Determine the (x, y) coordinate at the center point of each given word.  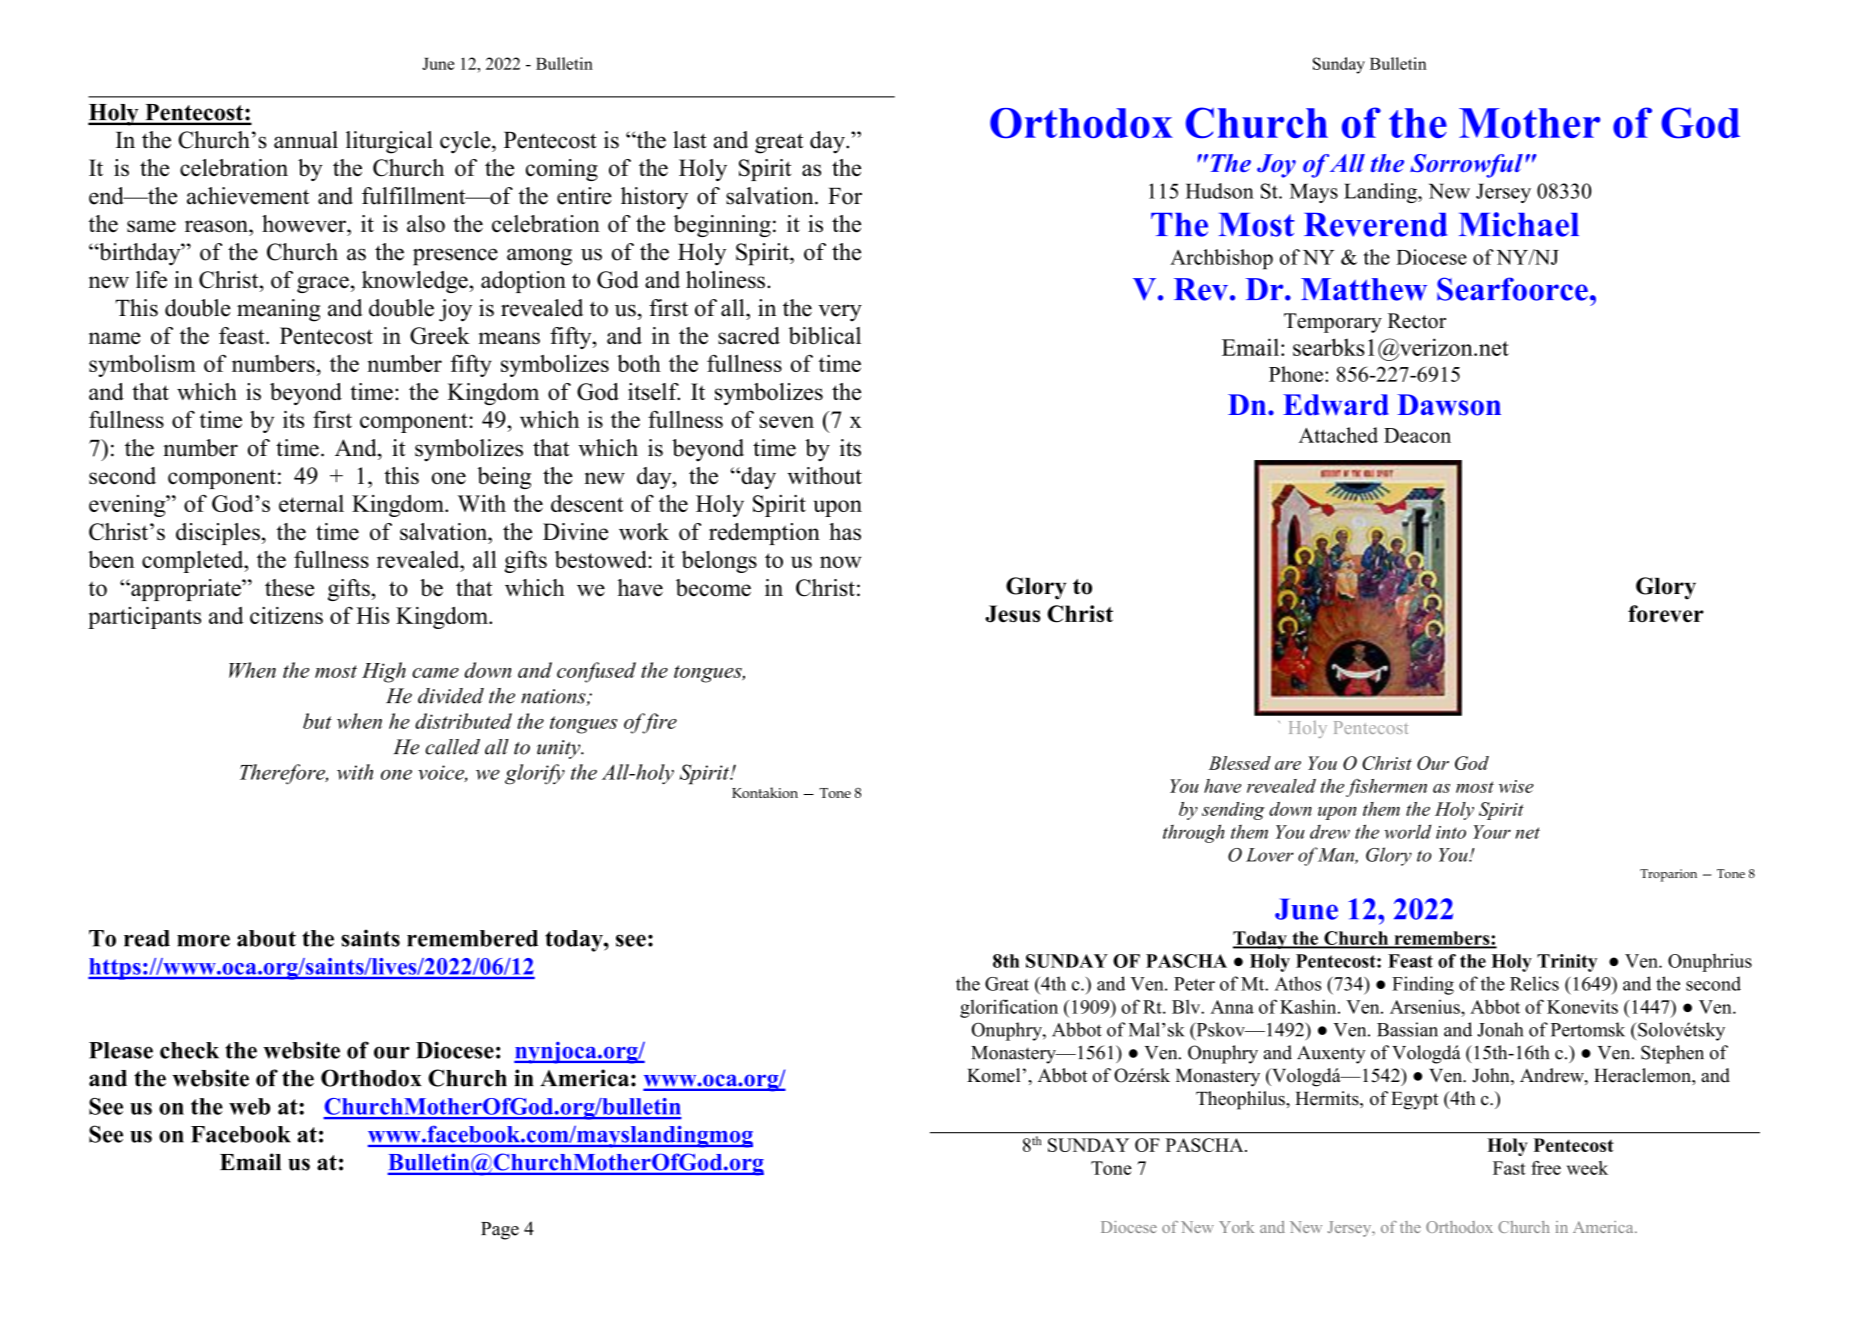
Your (1492, 832)
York (1236, 1227)
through (1194, 833)
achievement (248, 196)
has (845, 531)
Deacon (1417, 435)
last (690, 140)
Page (500, 1231)
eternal (311, 503)
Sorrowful (1466, 166)
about (266, 938)
